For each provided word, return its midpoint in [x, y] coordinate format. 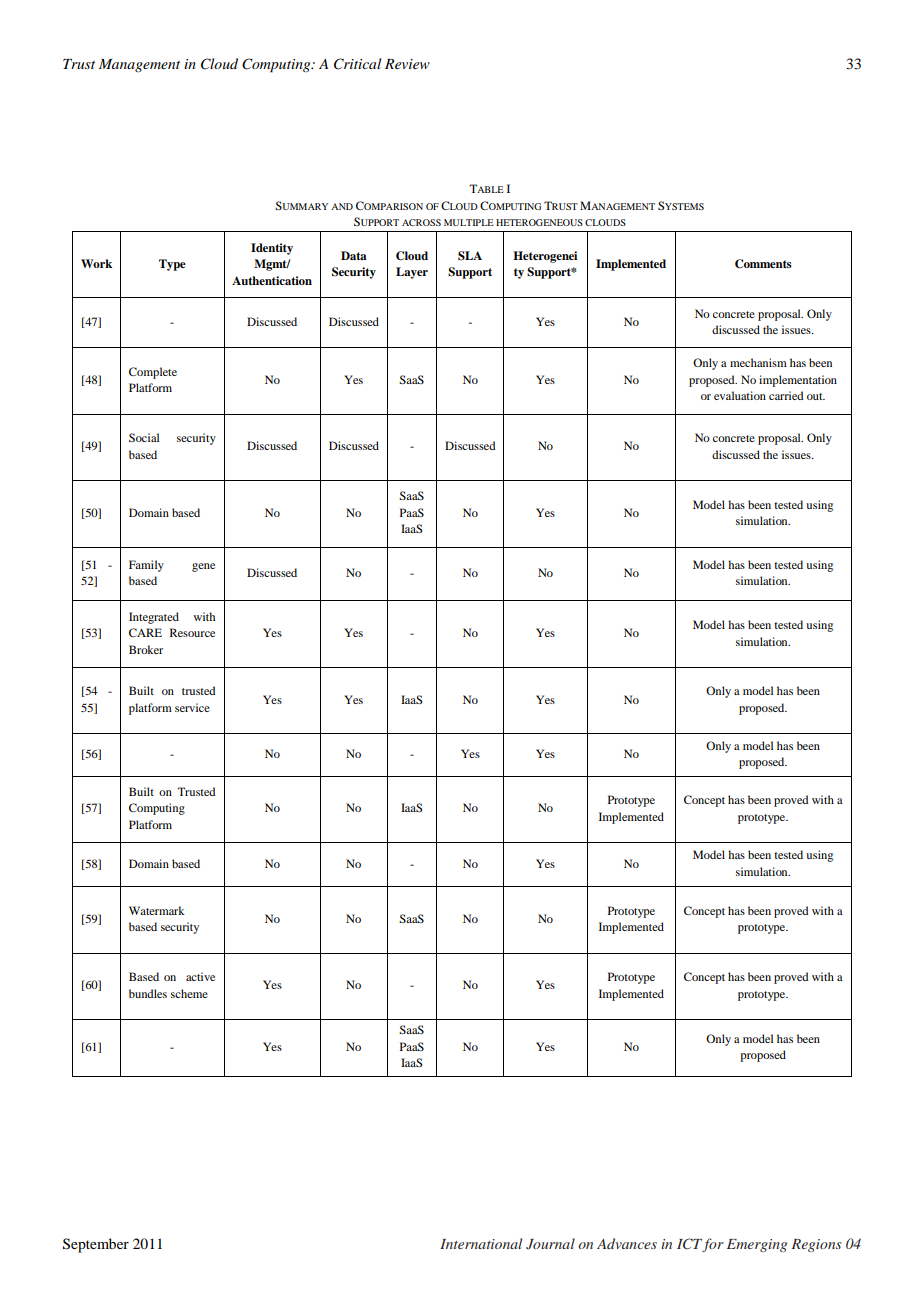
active [200, 976]
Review [407, 64]
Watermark [157, 910]
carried [786, 395]
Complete [153, 373]
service [192, 707]
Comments [763, 264]
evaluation [740, 395]
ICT [690, 1245]
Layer [412, 273]
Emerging [757, 1245]
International [481, 1243]
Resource [192, 632]
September [96, 1245]
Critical [357, 64]
